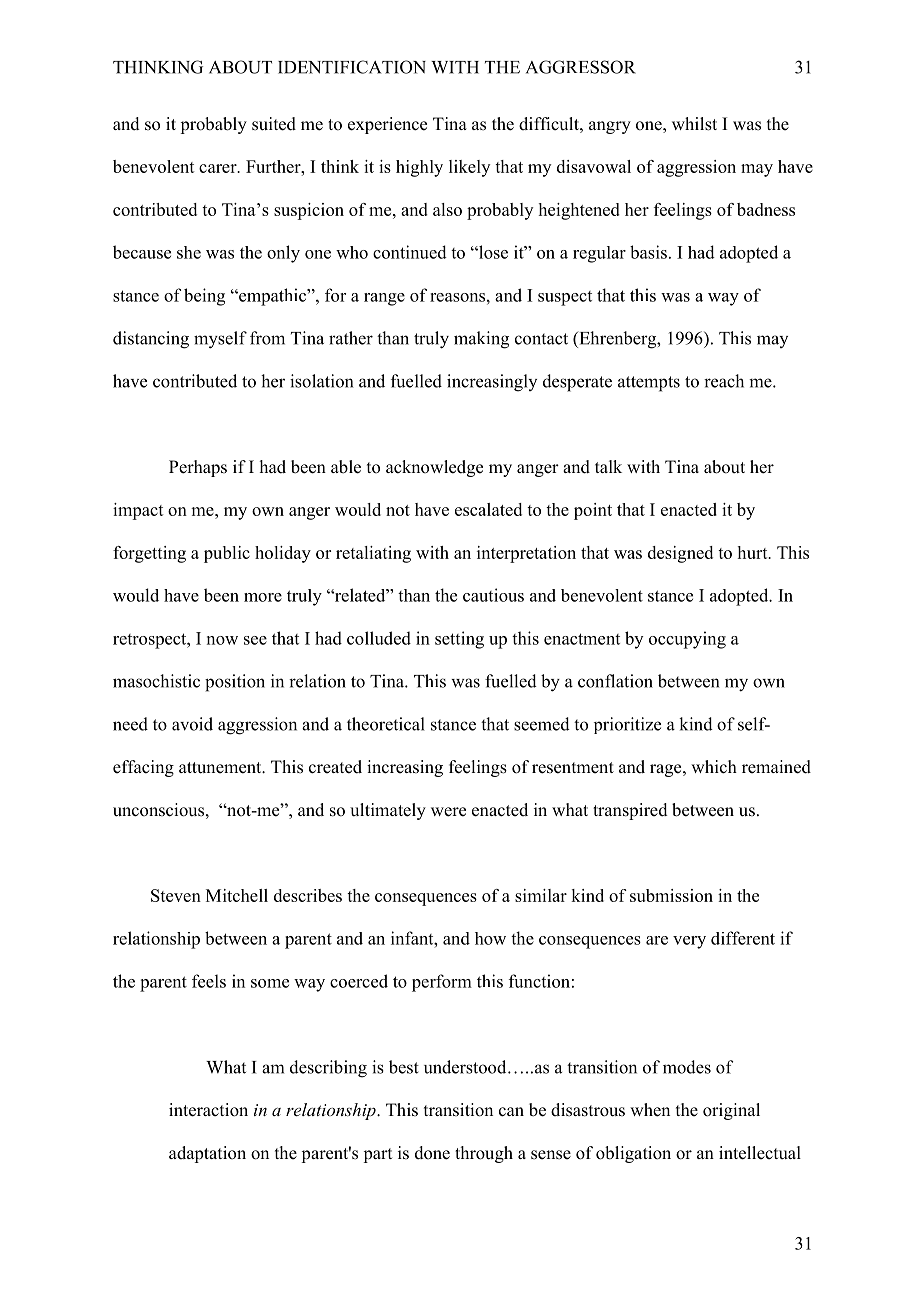 This screenshot has height=1308, width=924. I want to click on interaction, so click(208, 1110).
